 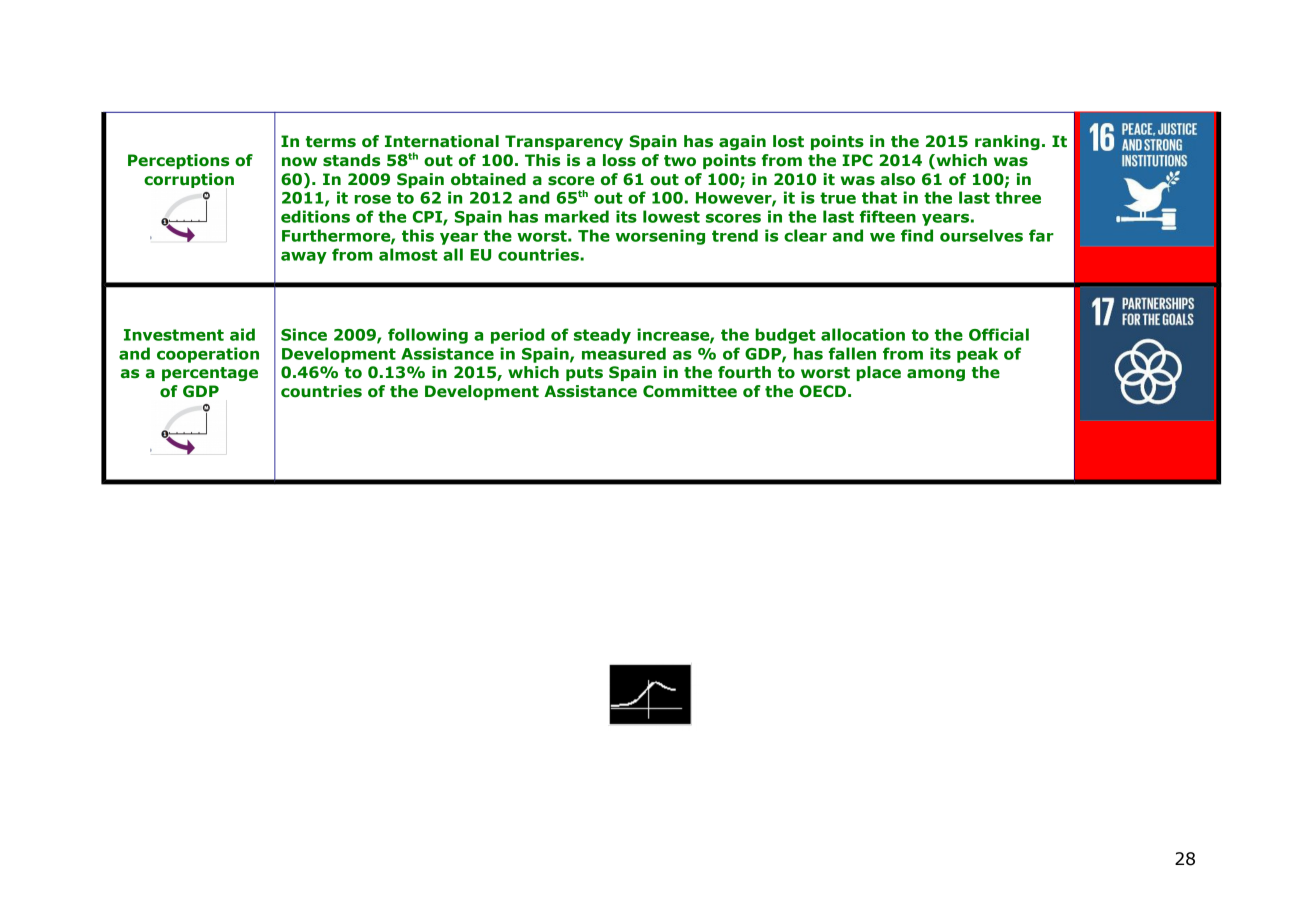 I want to click on find, so click(x=917, y=235).
